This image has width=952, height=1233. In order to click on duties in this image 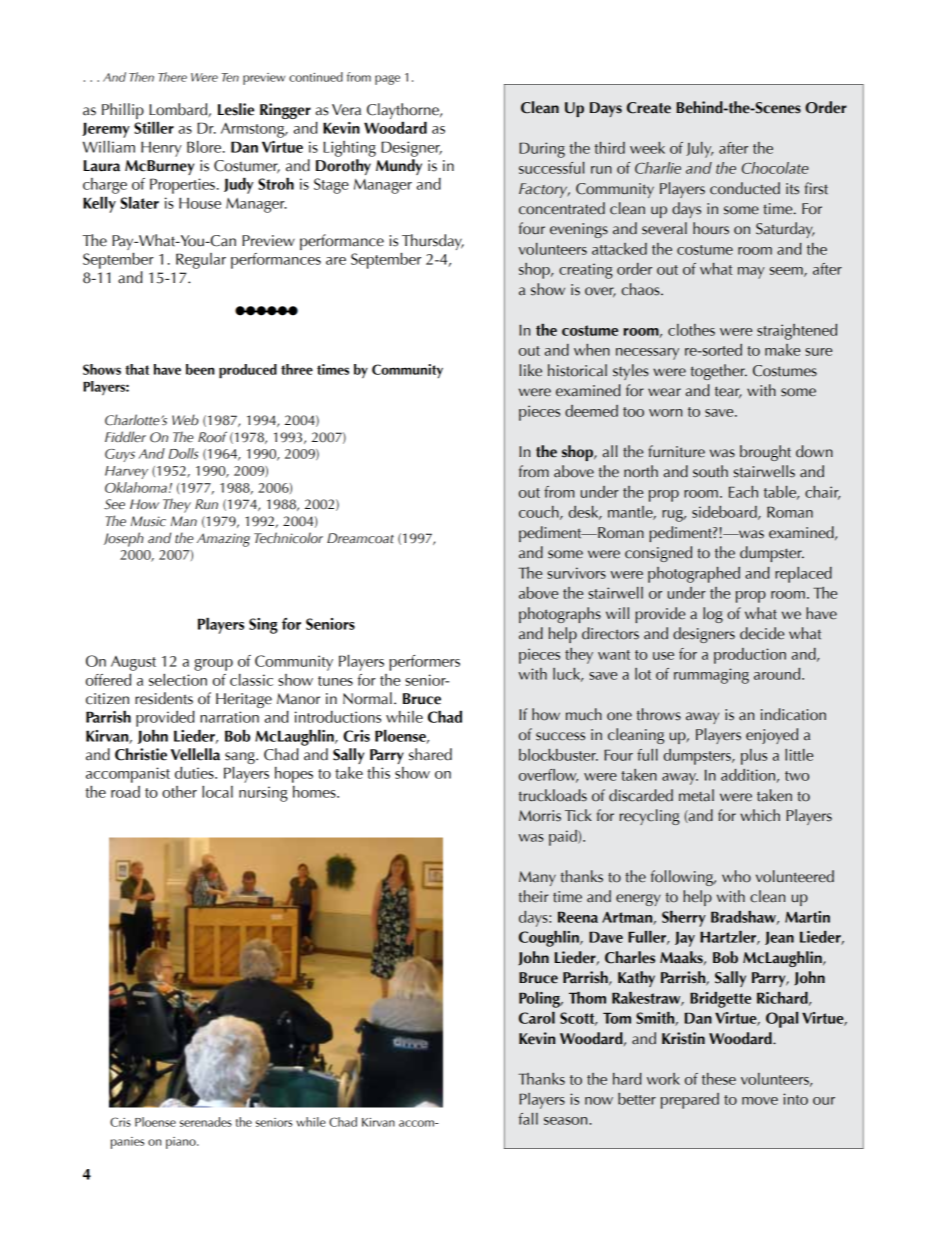, I will do `click(195, 772)`.
